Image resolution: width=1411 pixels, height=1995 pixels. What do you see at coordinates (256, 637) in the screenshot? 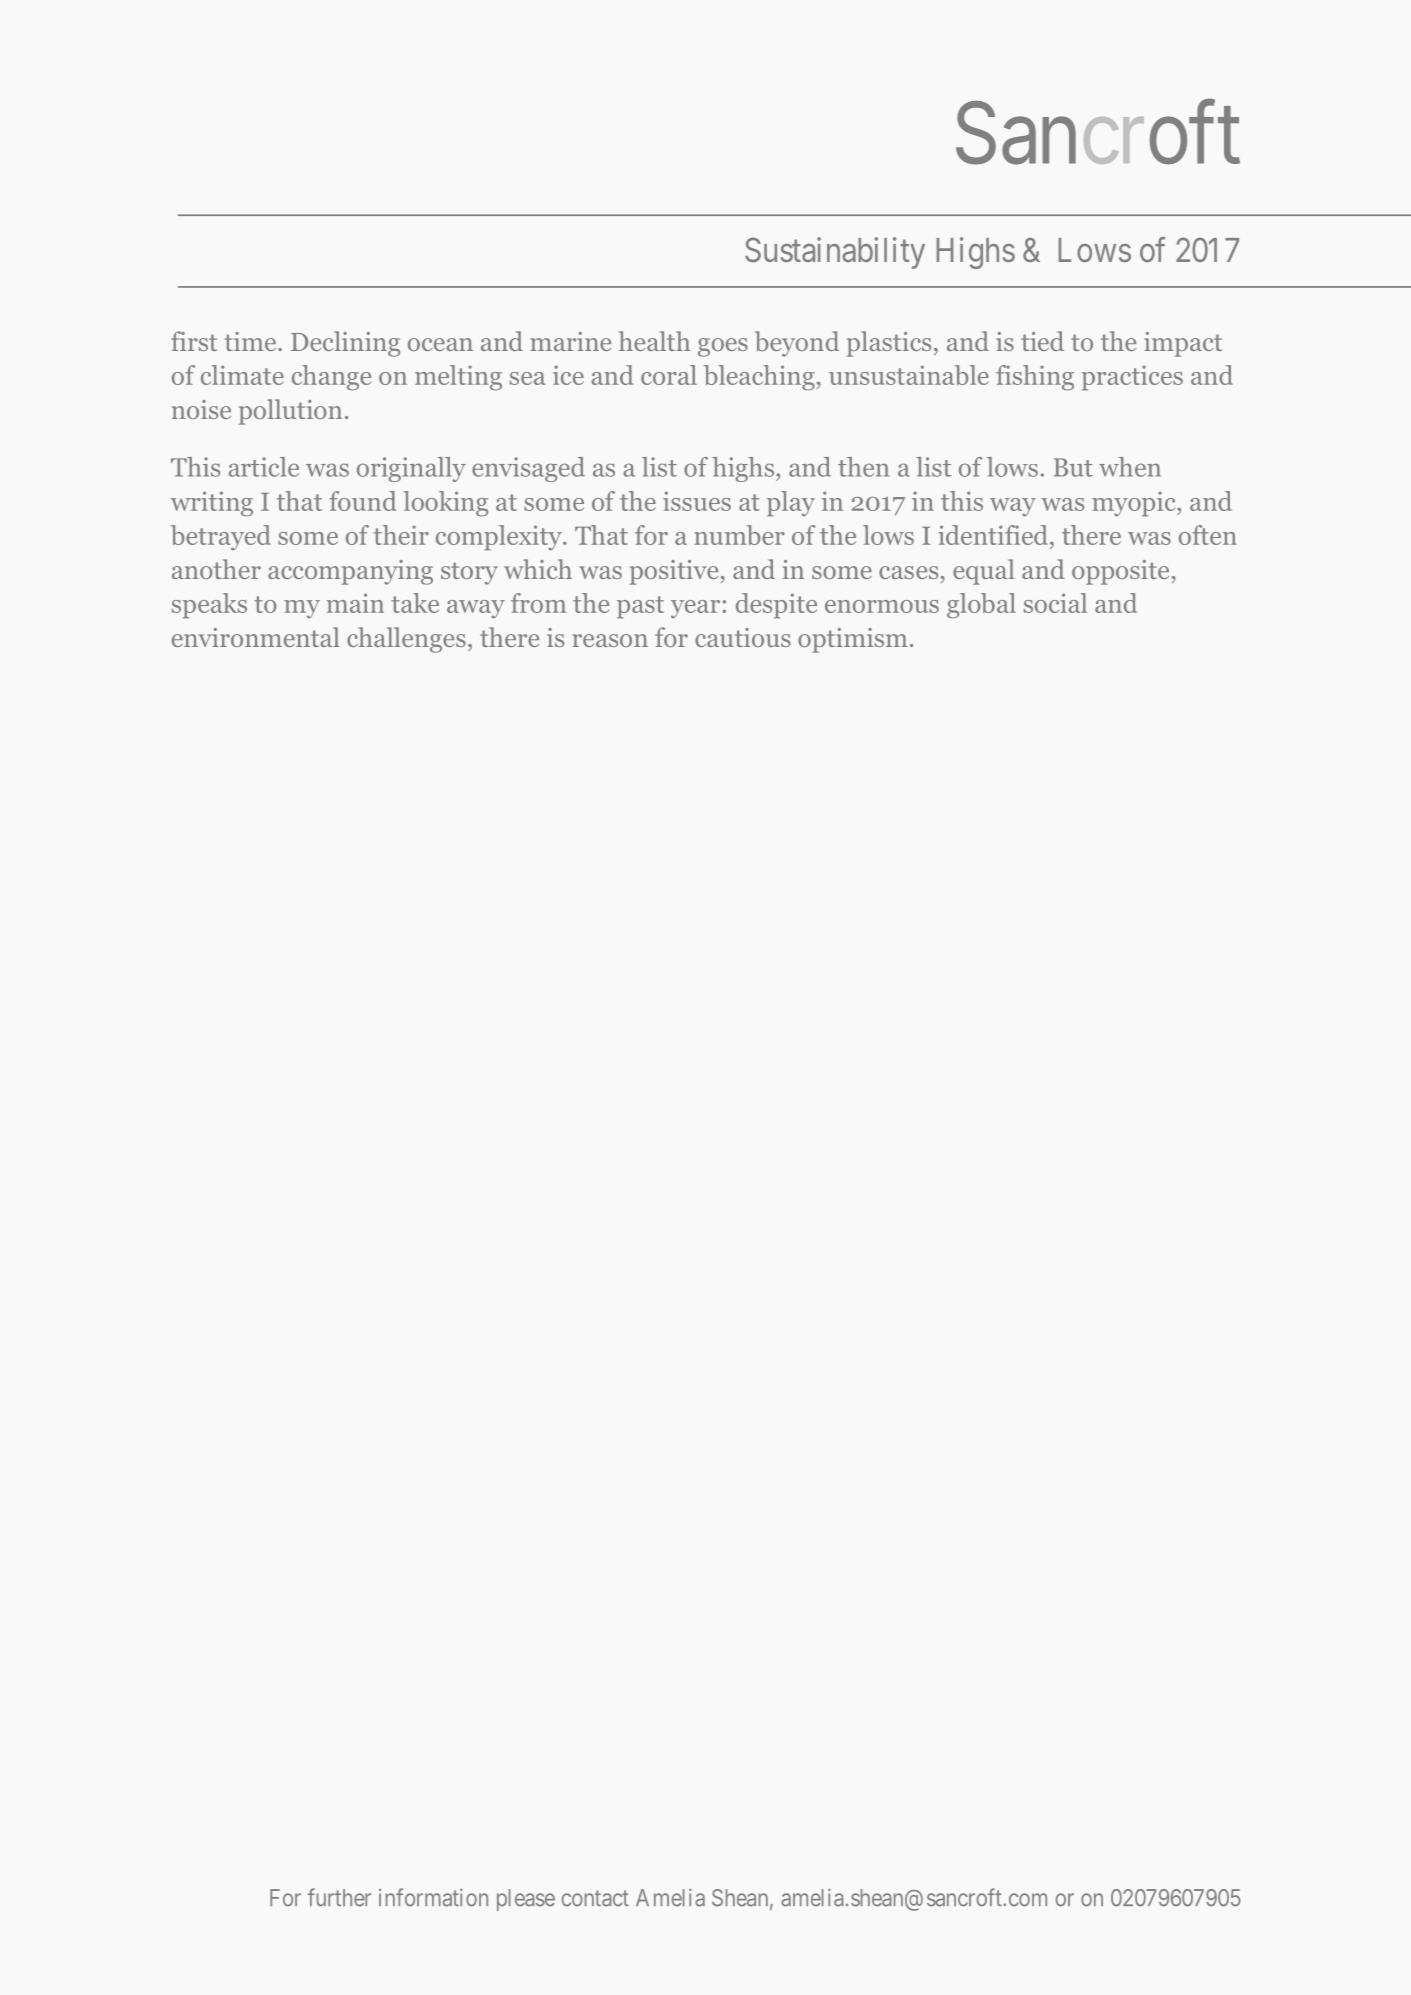
I see `environmental` at bounding box center [256, 637].
